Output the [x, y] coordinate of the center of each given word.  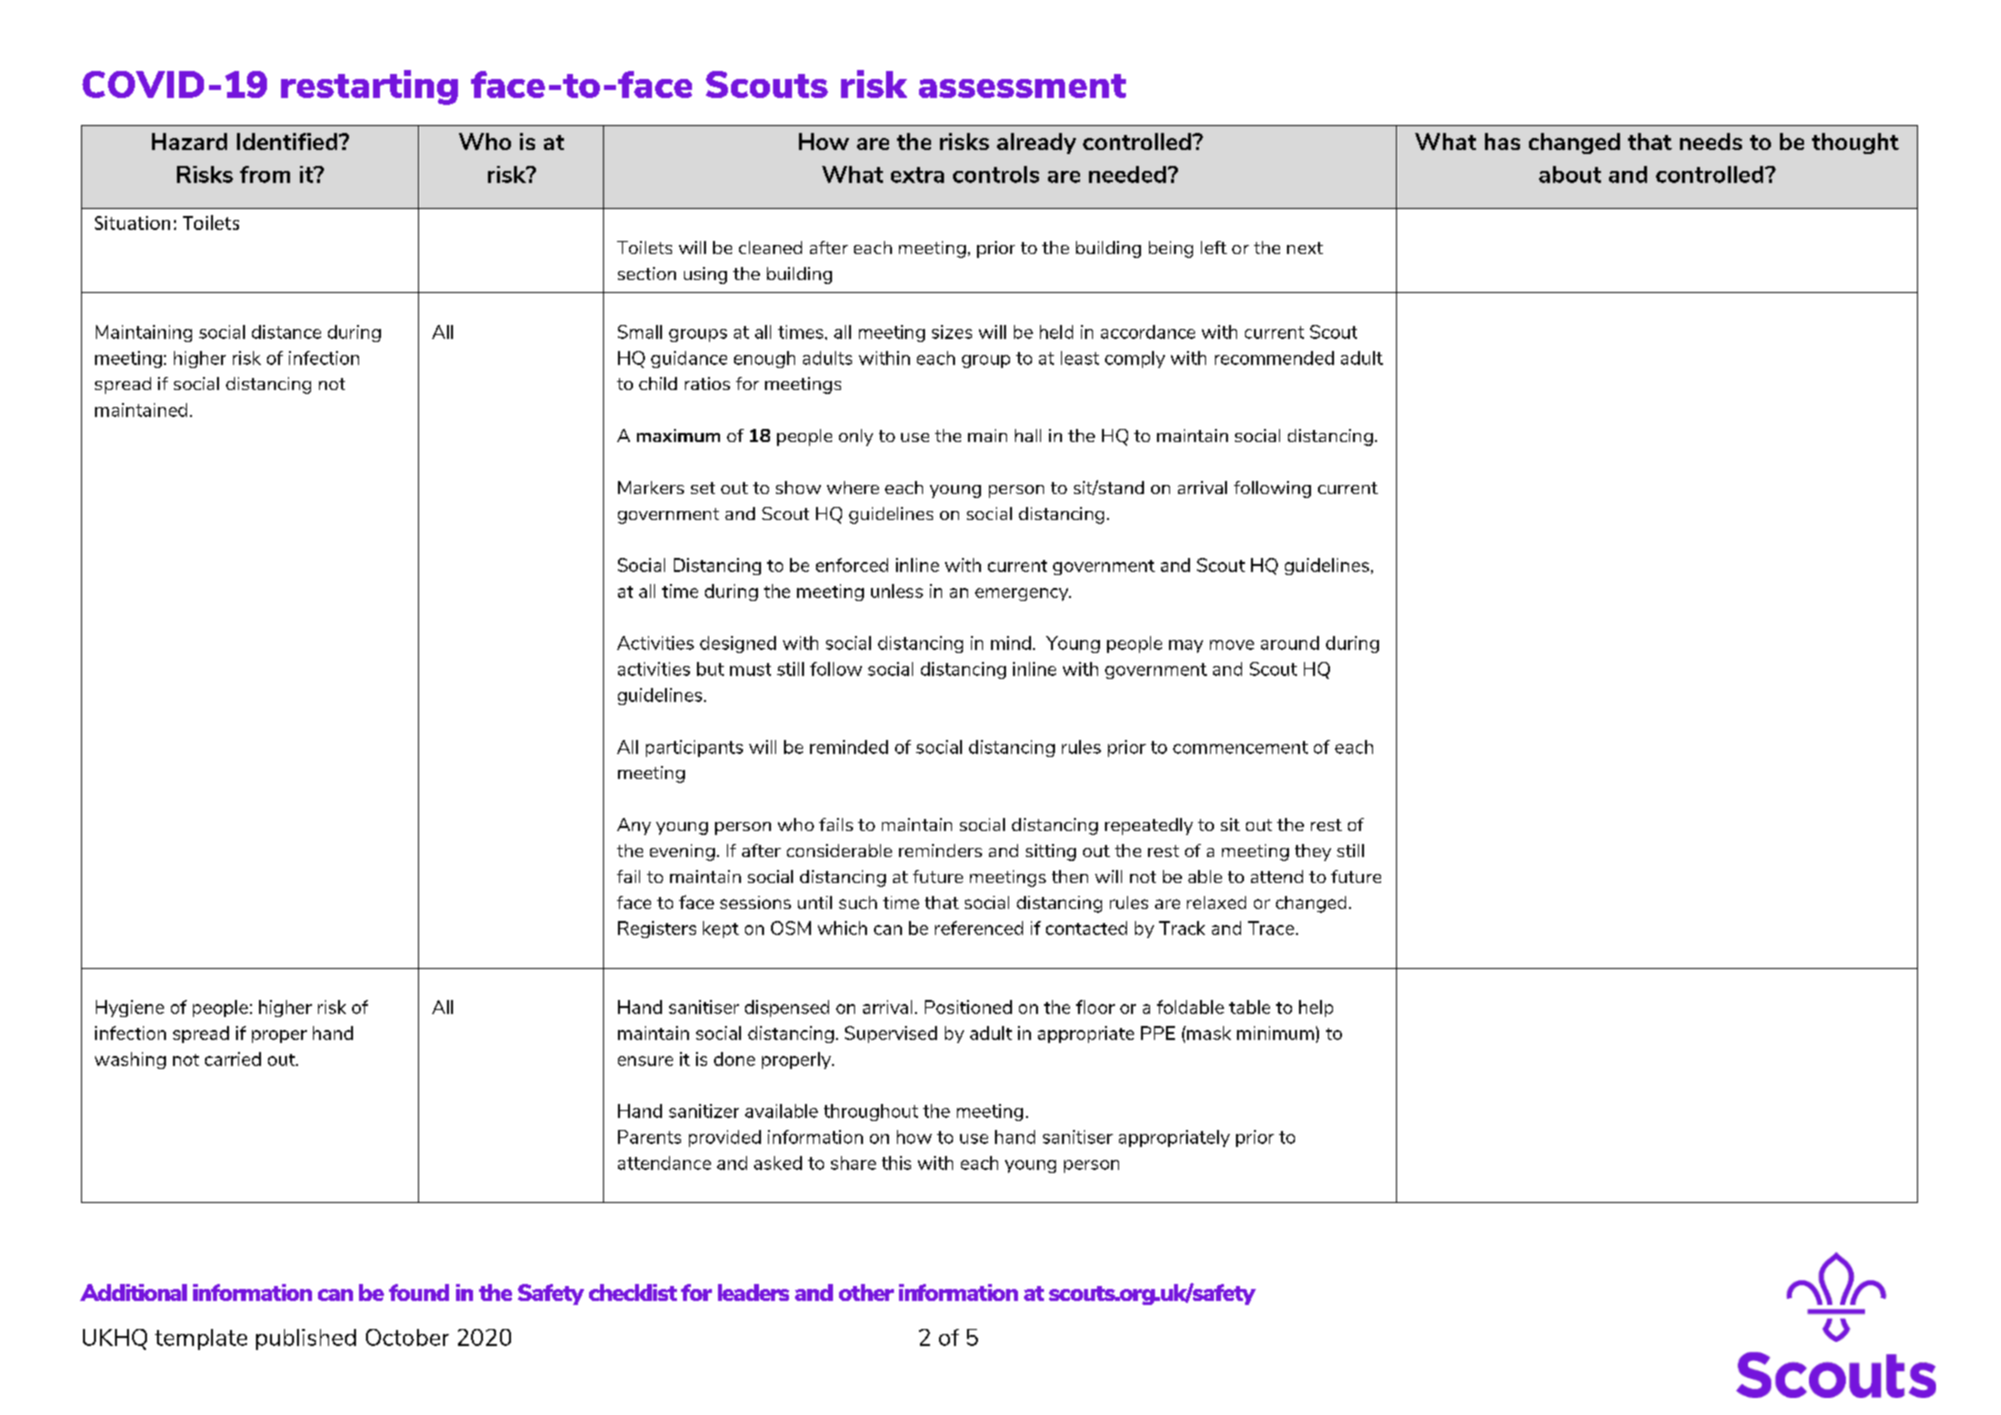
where [853, 487]
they [1313, 852]
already [1036, 143]
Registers [657, 929]
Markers [651, 487]
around [1290, 643]
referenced [979, 928]
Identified [288, 141]
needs [1711, 141]
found [419, 1292]
